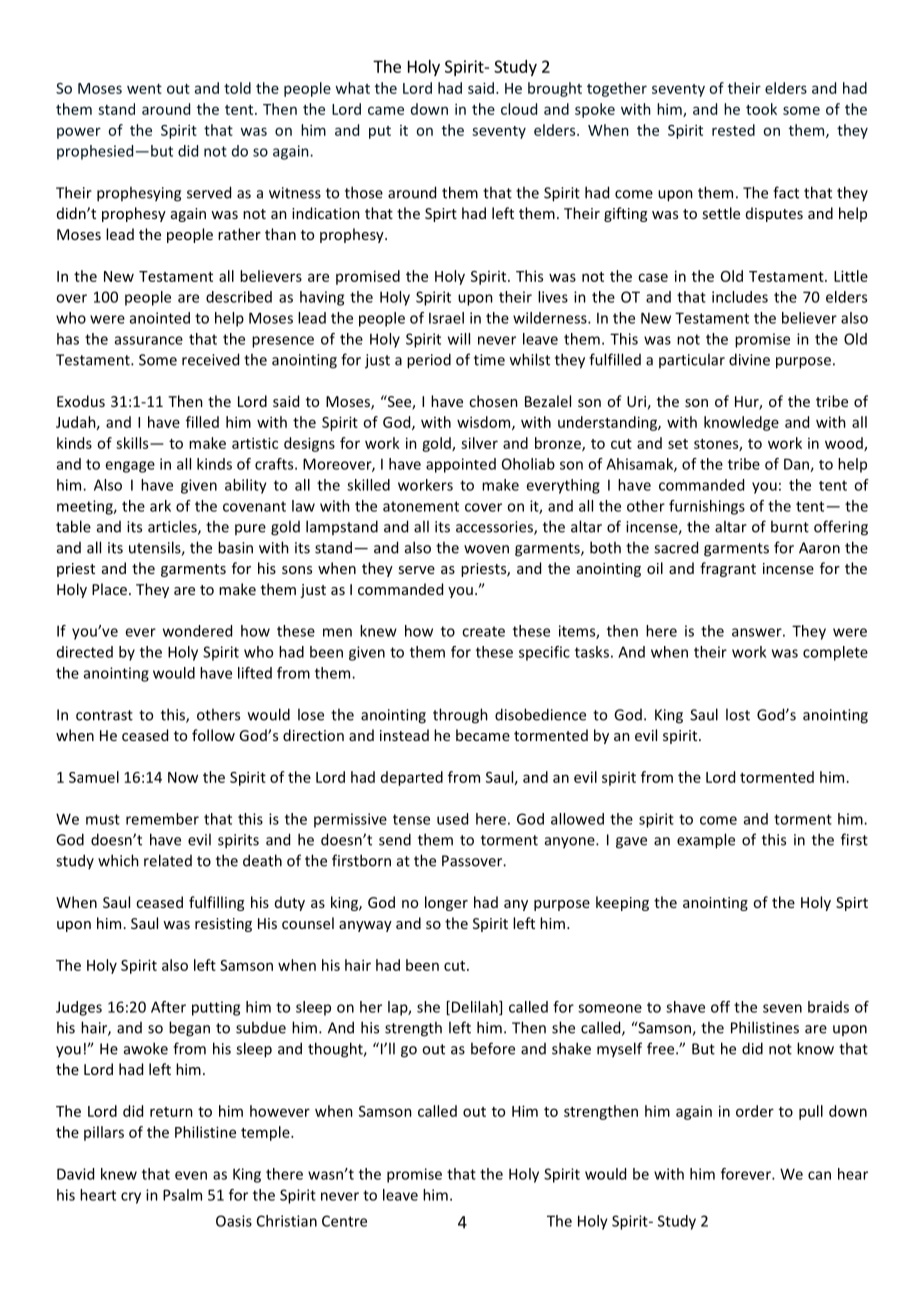  Describe the element at coordinates (728, 569) in the document. I see `fragrant` at that location.
